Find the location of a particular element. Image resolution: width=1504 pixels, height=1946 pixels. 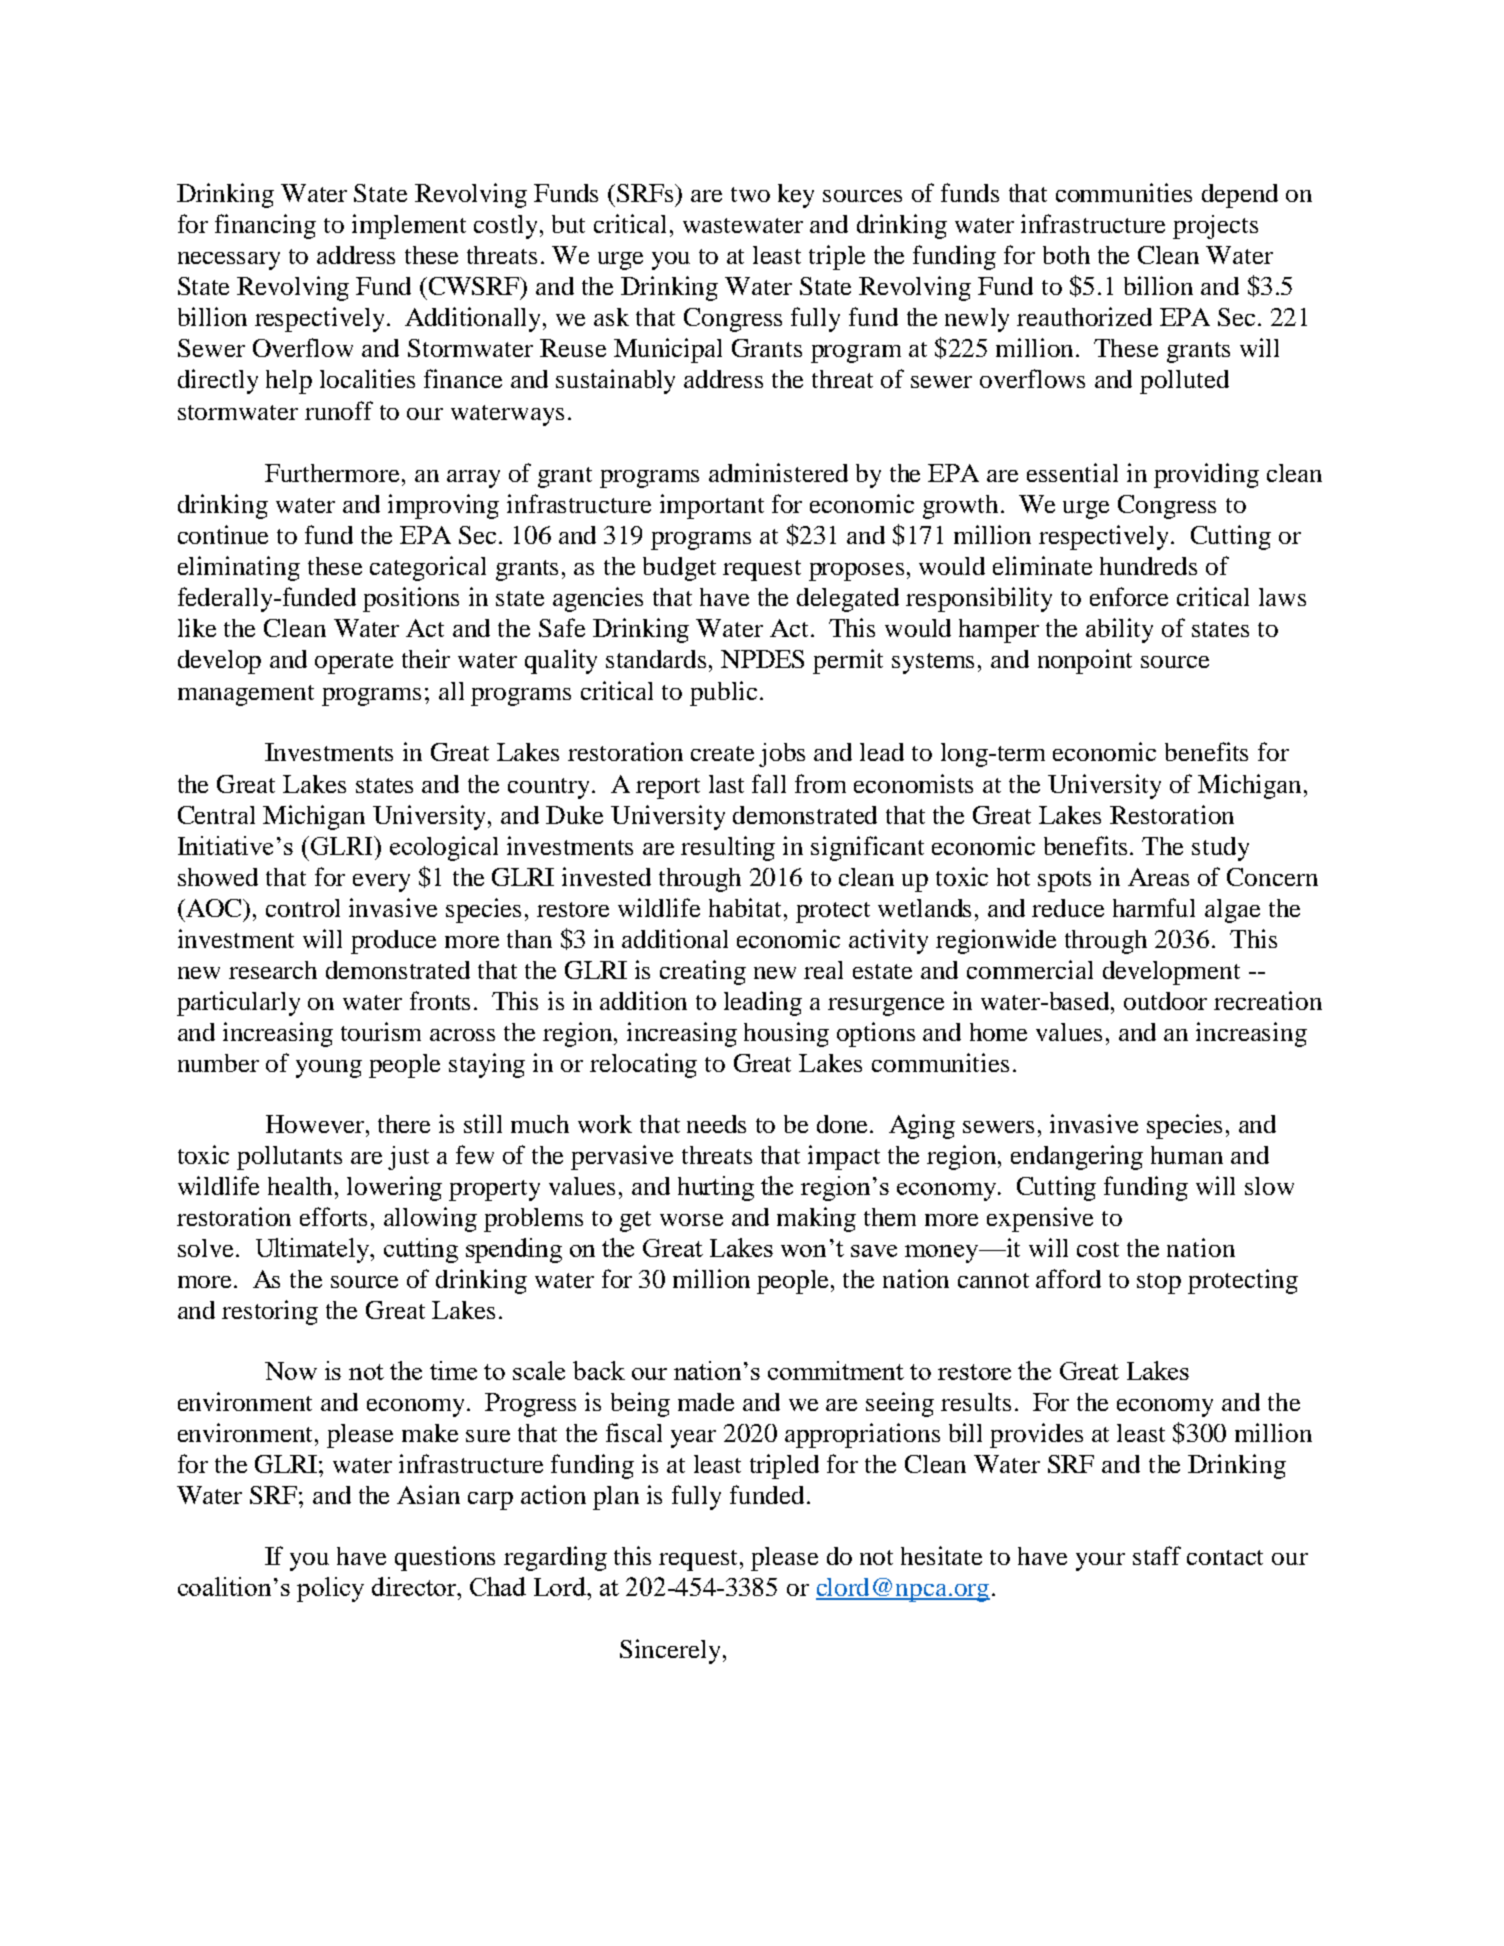

projects is located at coordinates (1215, 227).
